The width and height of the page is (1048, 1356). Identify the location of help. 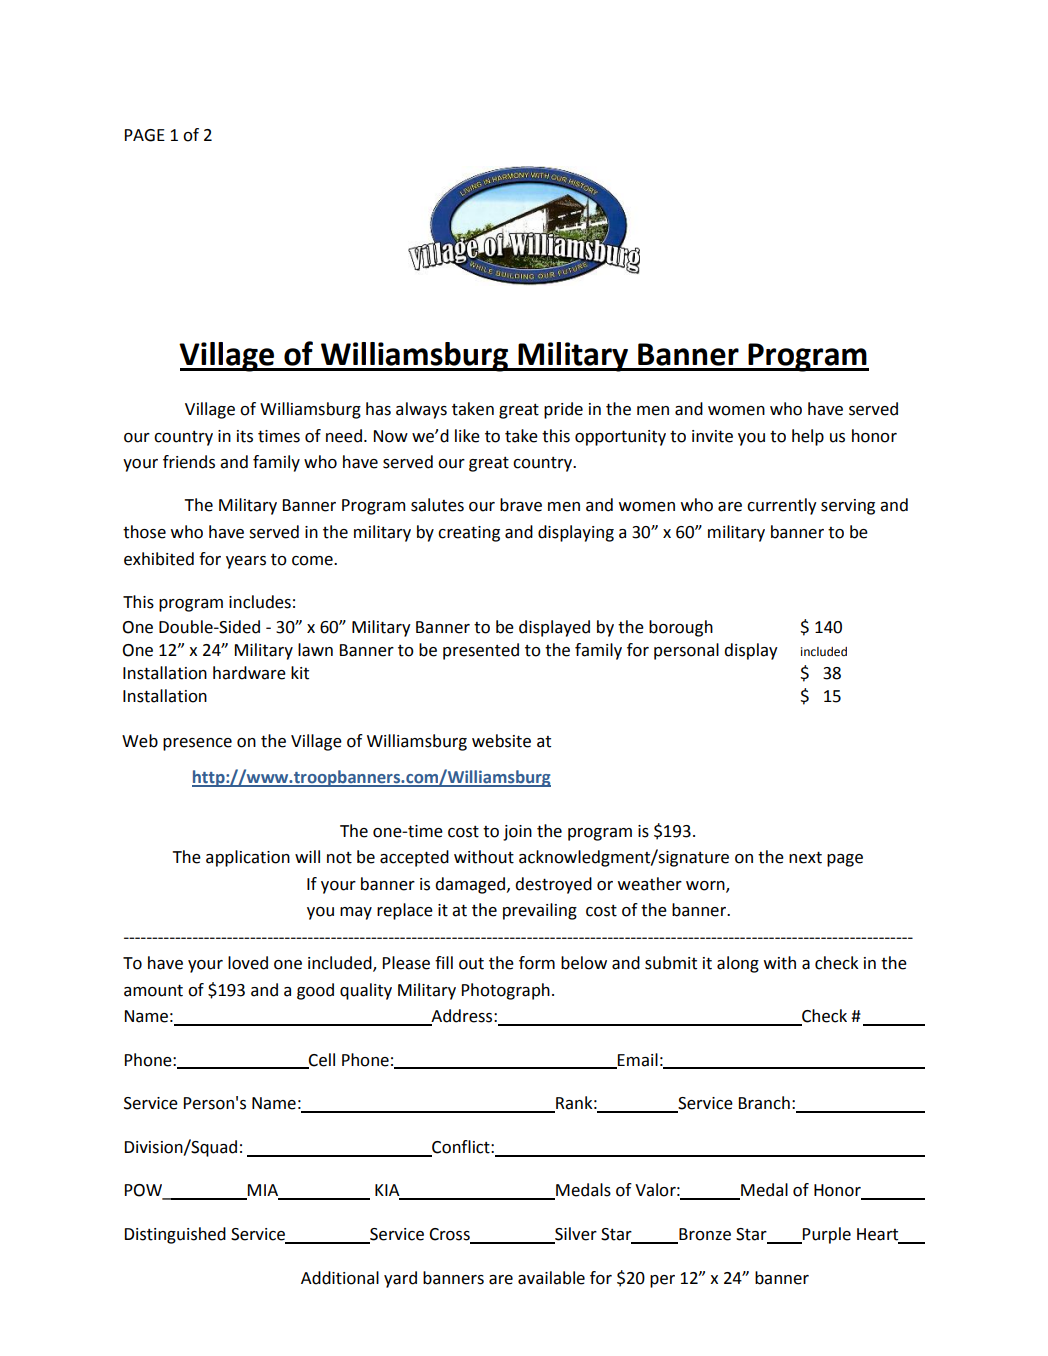
(808, 437).
